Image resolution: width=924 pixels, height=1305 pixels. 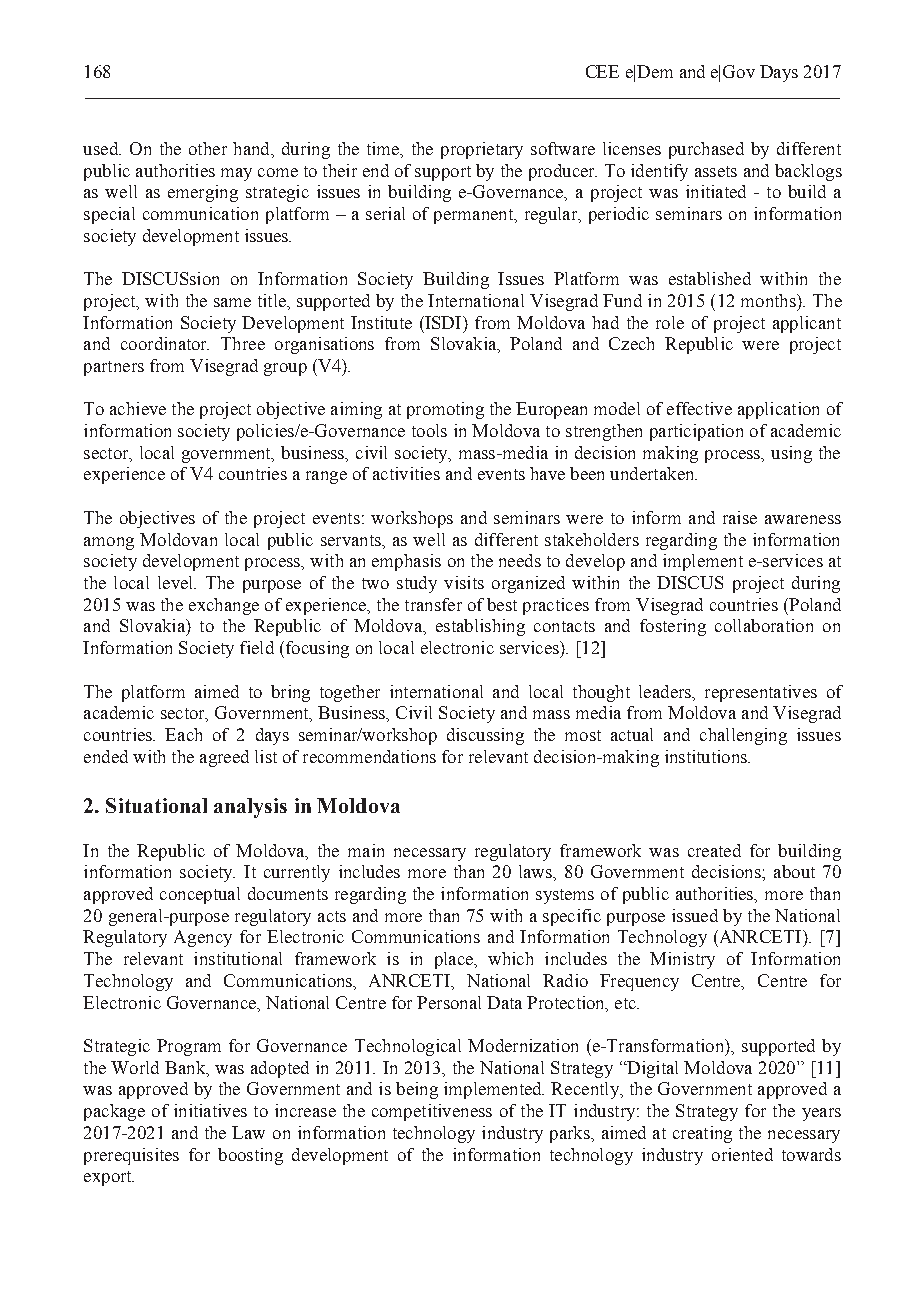 I want to click on field, so click(x=257, y=647).
